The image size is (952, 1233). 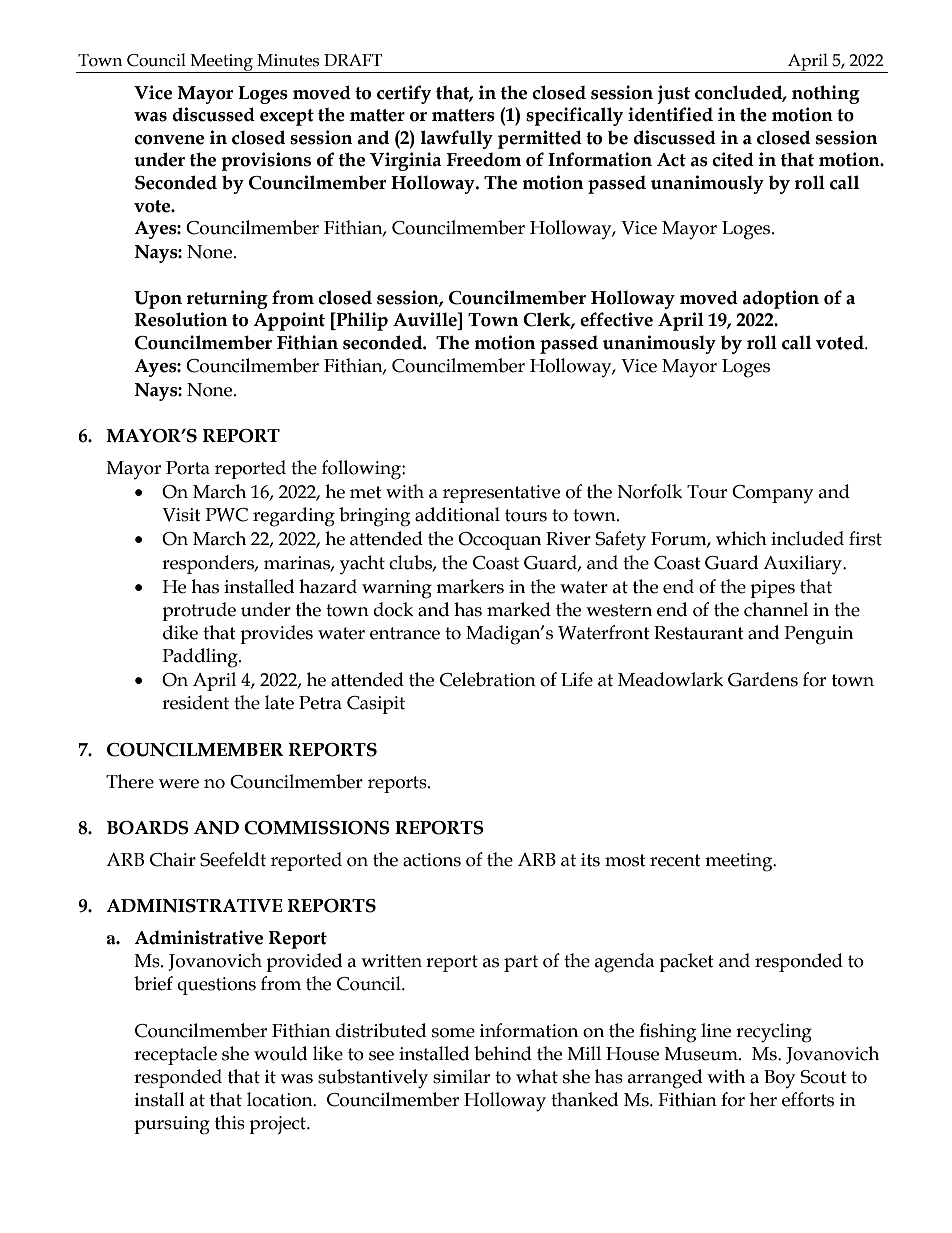 I want to click on pipes, so click(x=772, y=589).
